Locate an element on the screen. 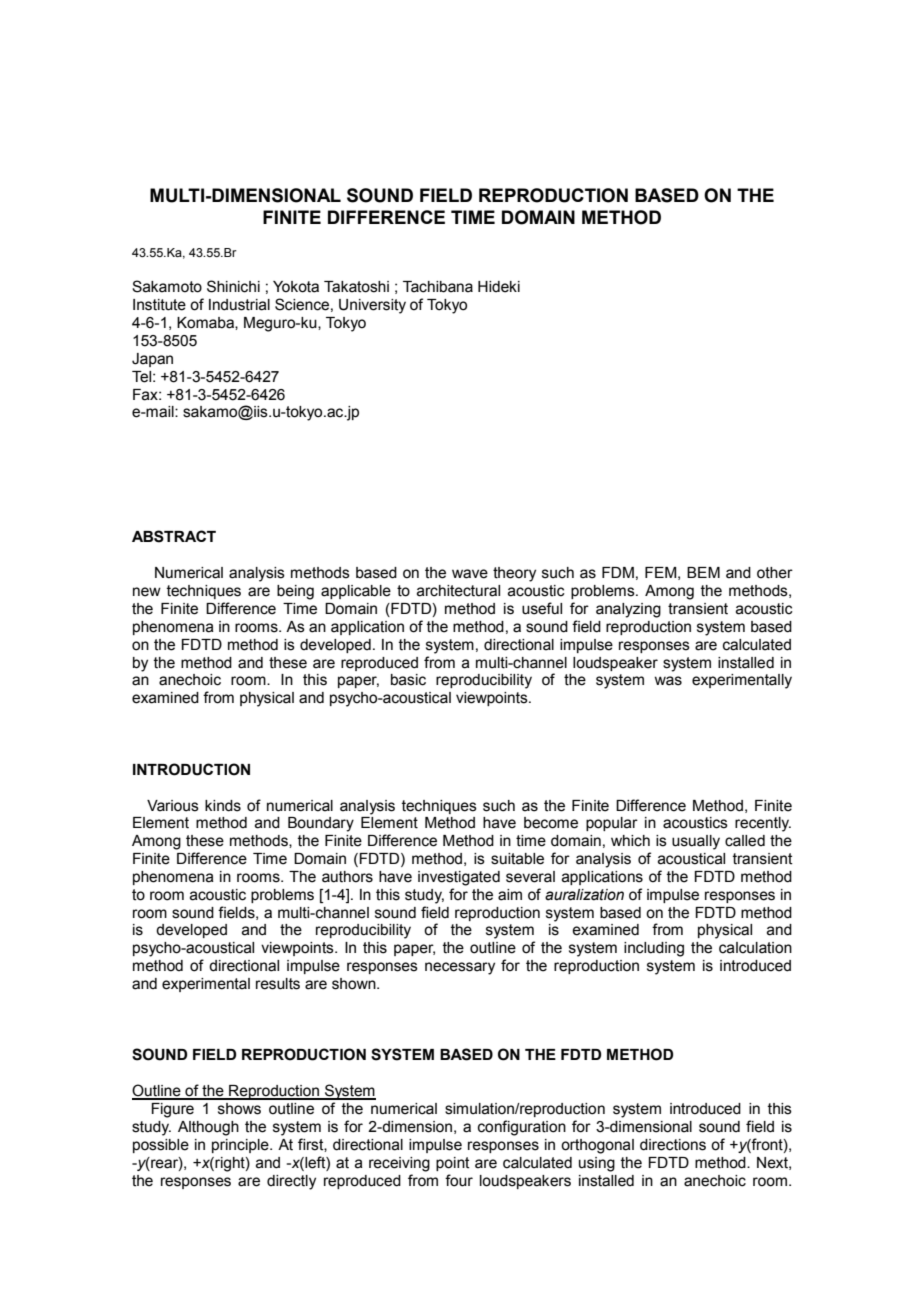  Hideki is located at coordinates (499, 287).
